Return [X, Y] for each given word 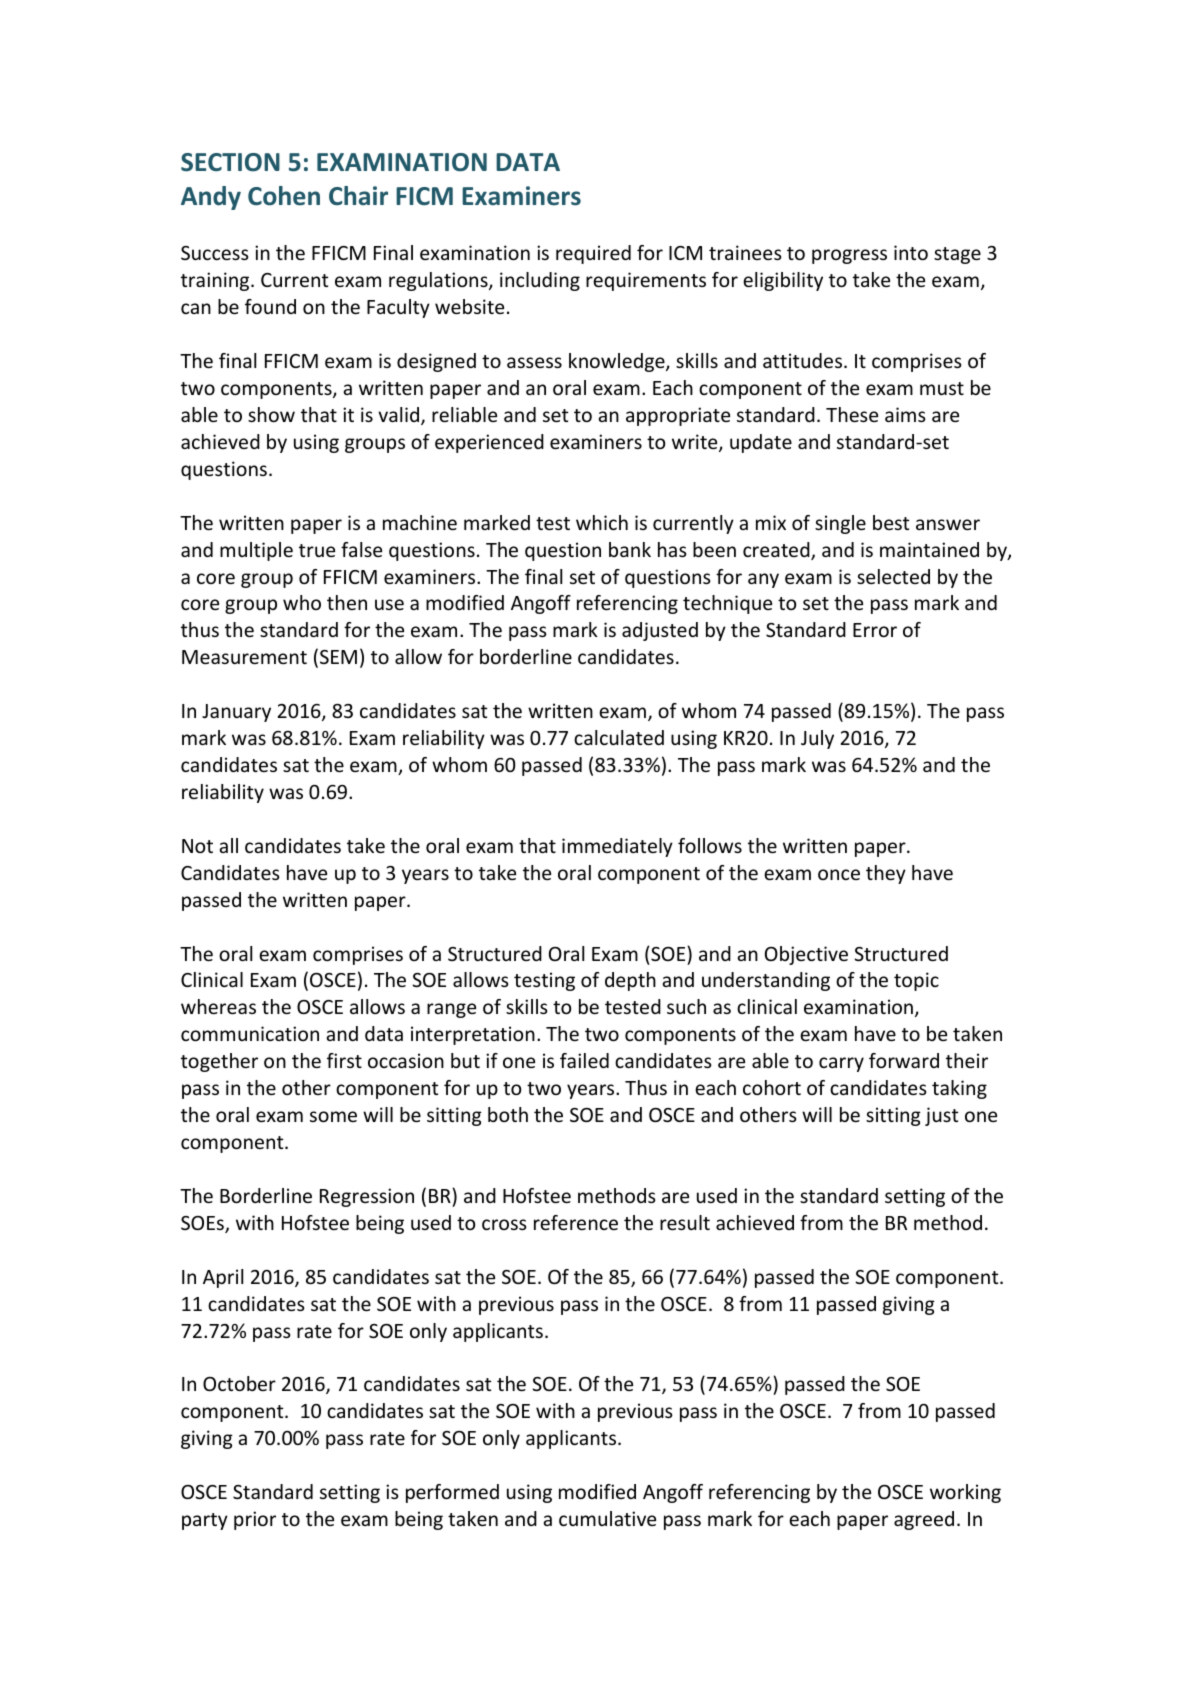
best [891, 522]
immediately [617, 847]
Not [197, 846]
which [602, 522]
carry [841, 1064]
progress [849, 256]
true [317, 550]
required [593, 254]
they [886, 874]
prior [255, 1520]
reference [576, 1222]
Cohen [284, 196]
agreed [924, 1520]
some [333, 1116]
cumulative [607, 1518]
